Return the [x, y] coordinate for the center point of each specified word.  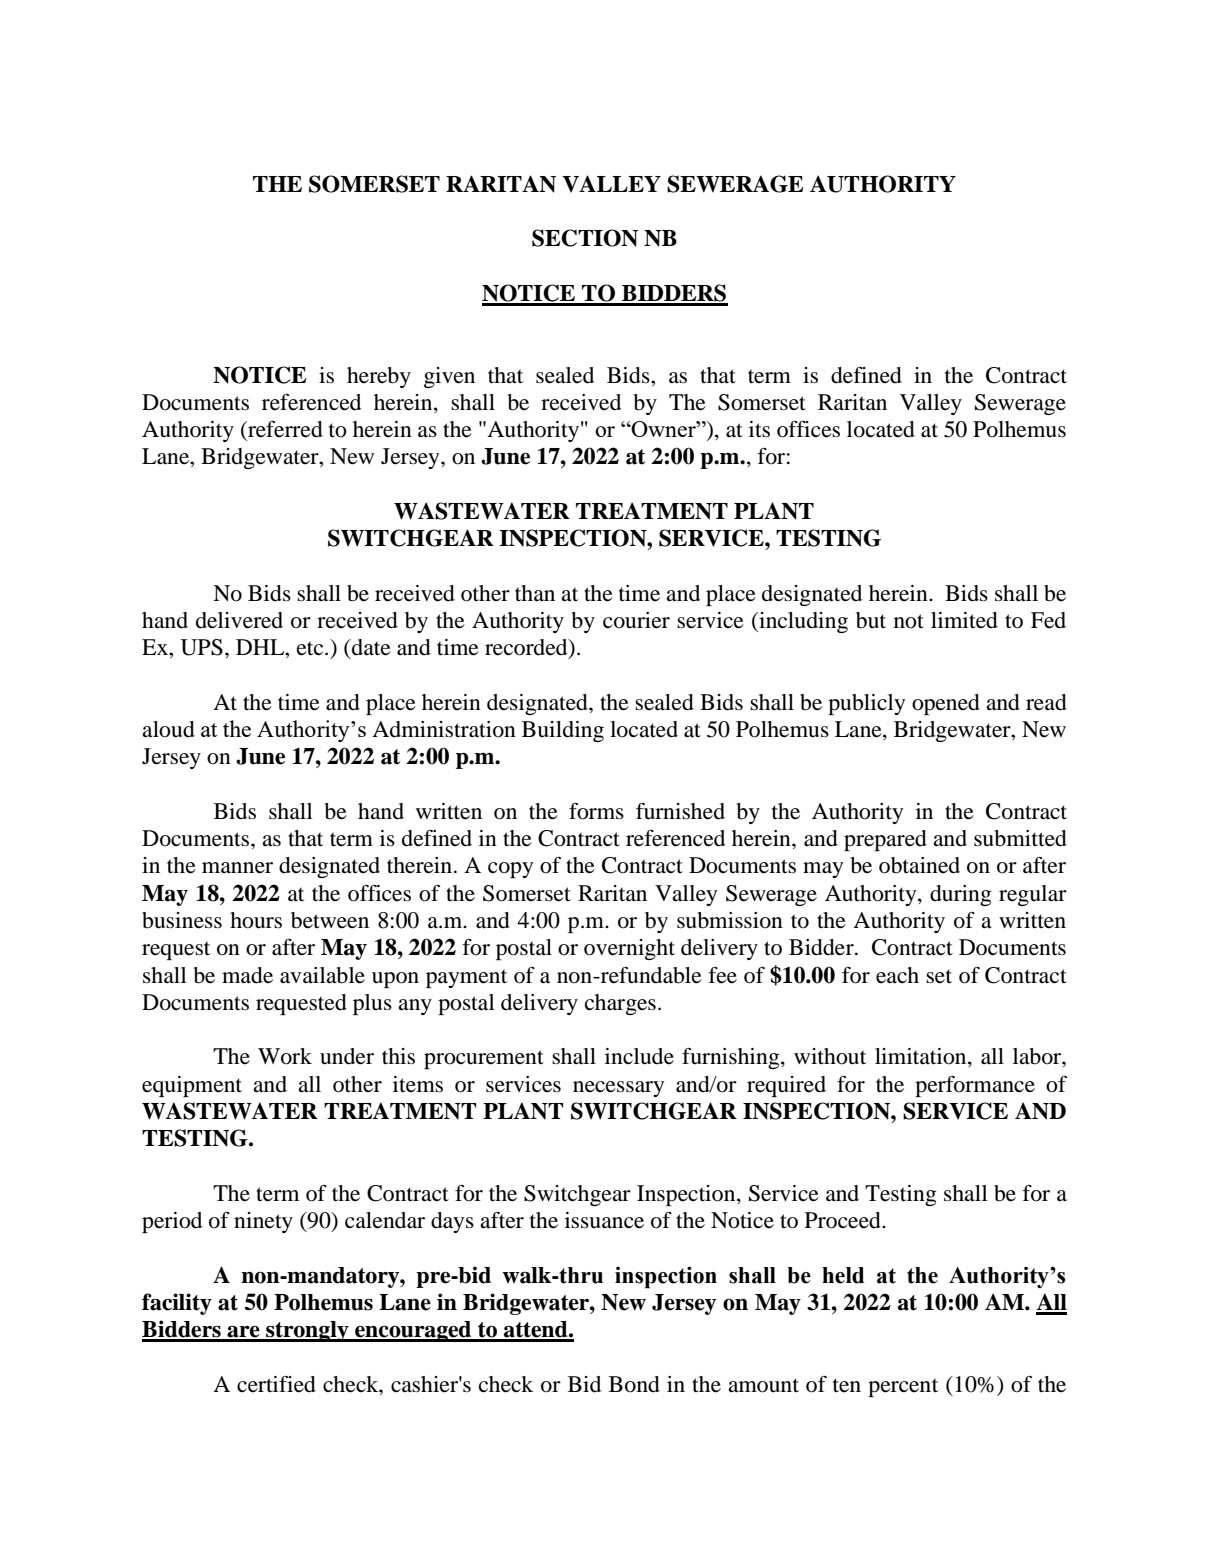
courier [636, 620]
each [897, 975]
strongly [307, 1331]
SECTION [585, 238]
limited [964, 620]
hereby [379, 377]
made [247, 975]
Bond [634, 1384]
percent [903, 1387]
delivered [239, 620]
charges [620, 1004]
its [759, 429]
